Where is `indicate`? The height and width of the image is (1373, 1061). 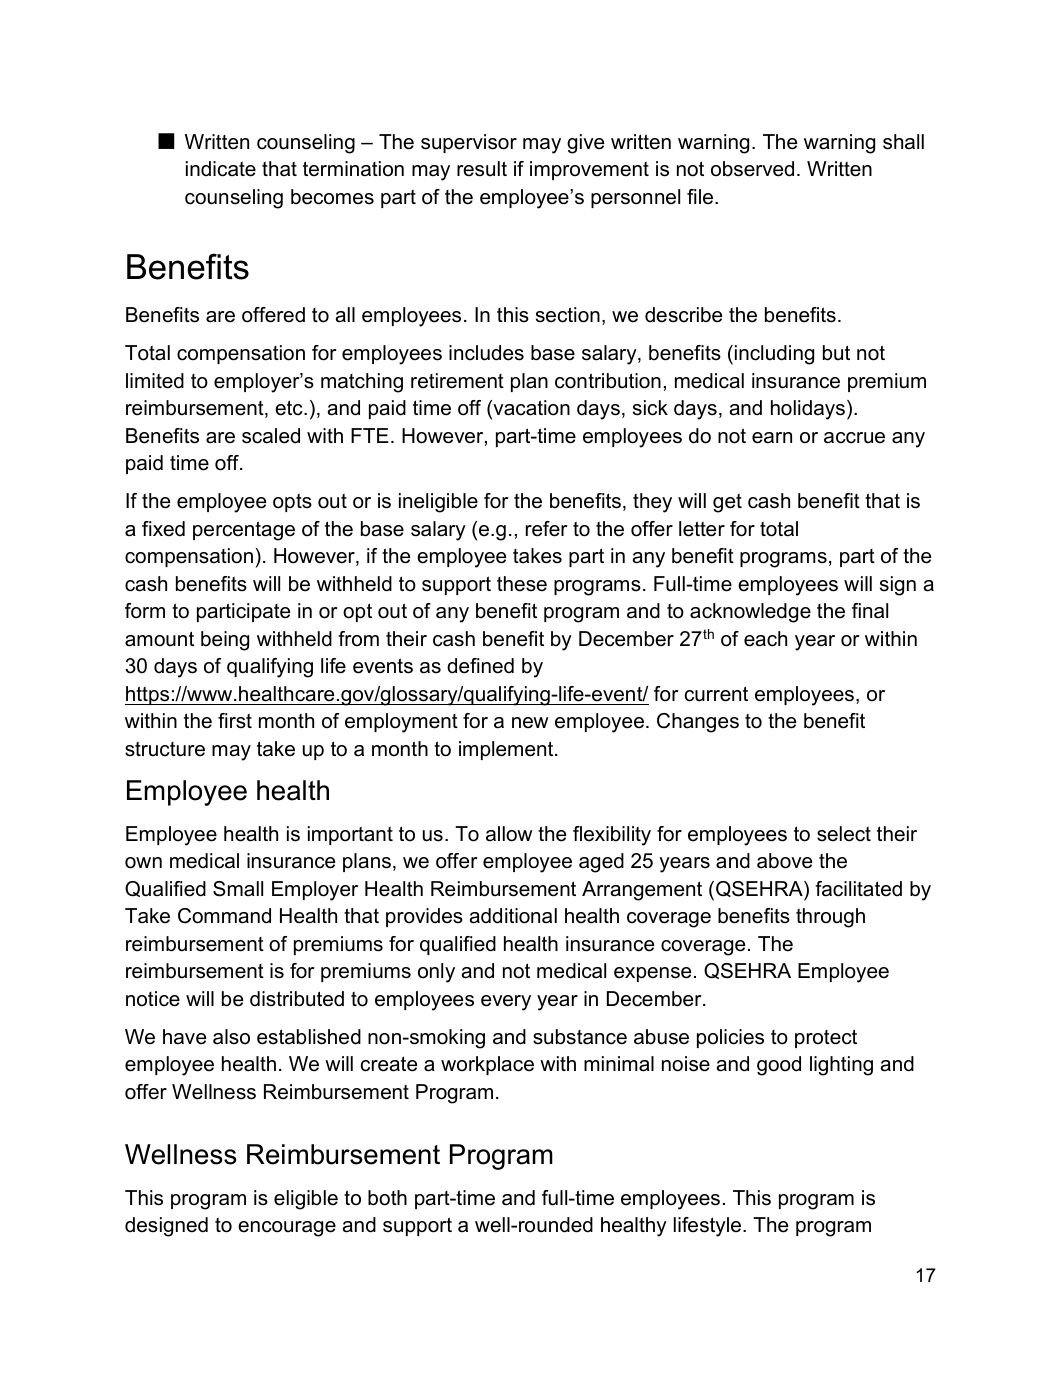 indicate is located at coordinates (221, 169).
